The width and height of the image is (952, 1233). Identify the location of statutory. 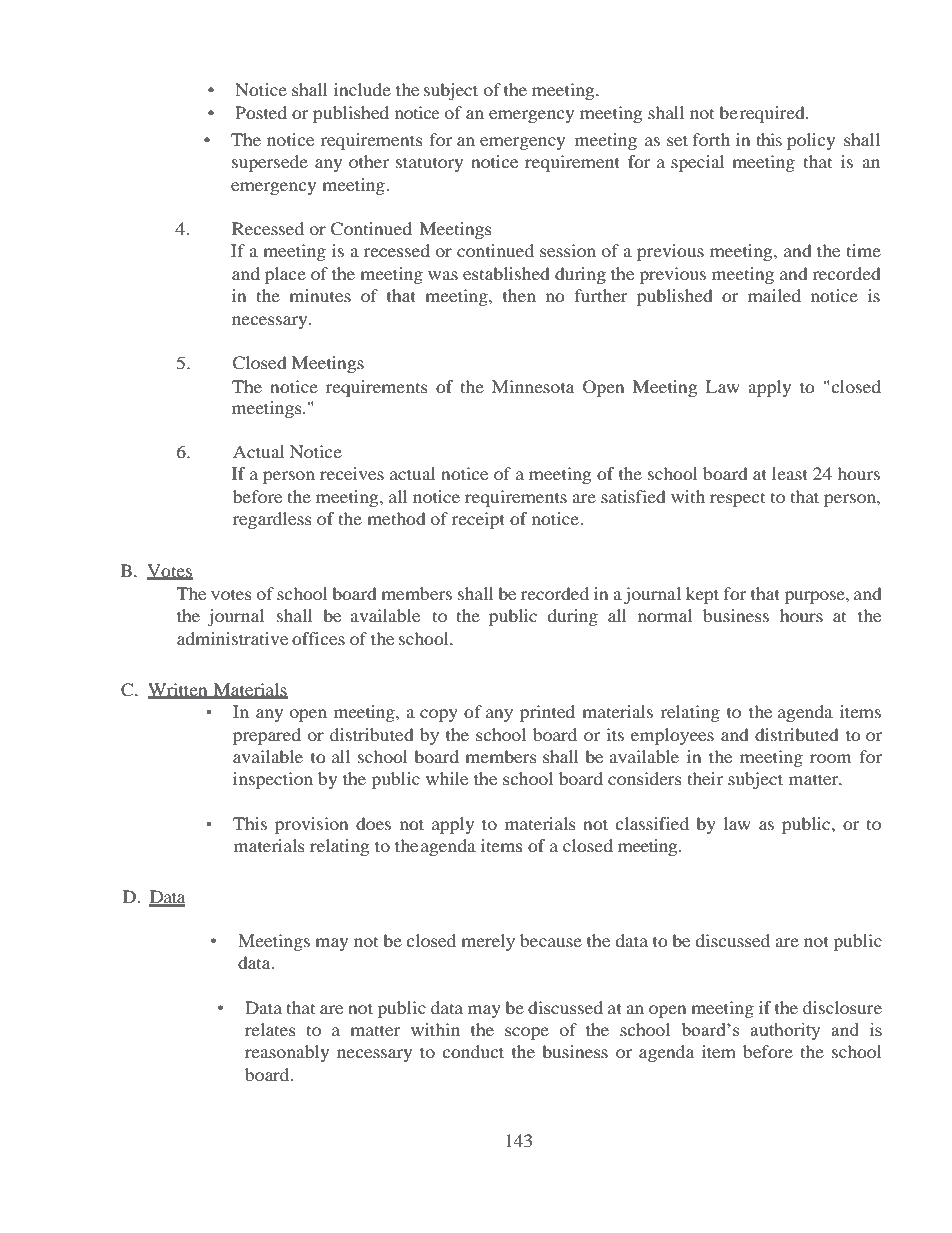
(429, 164).
